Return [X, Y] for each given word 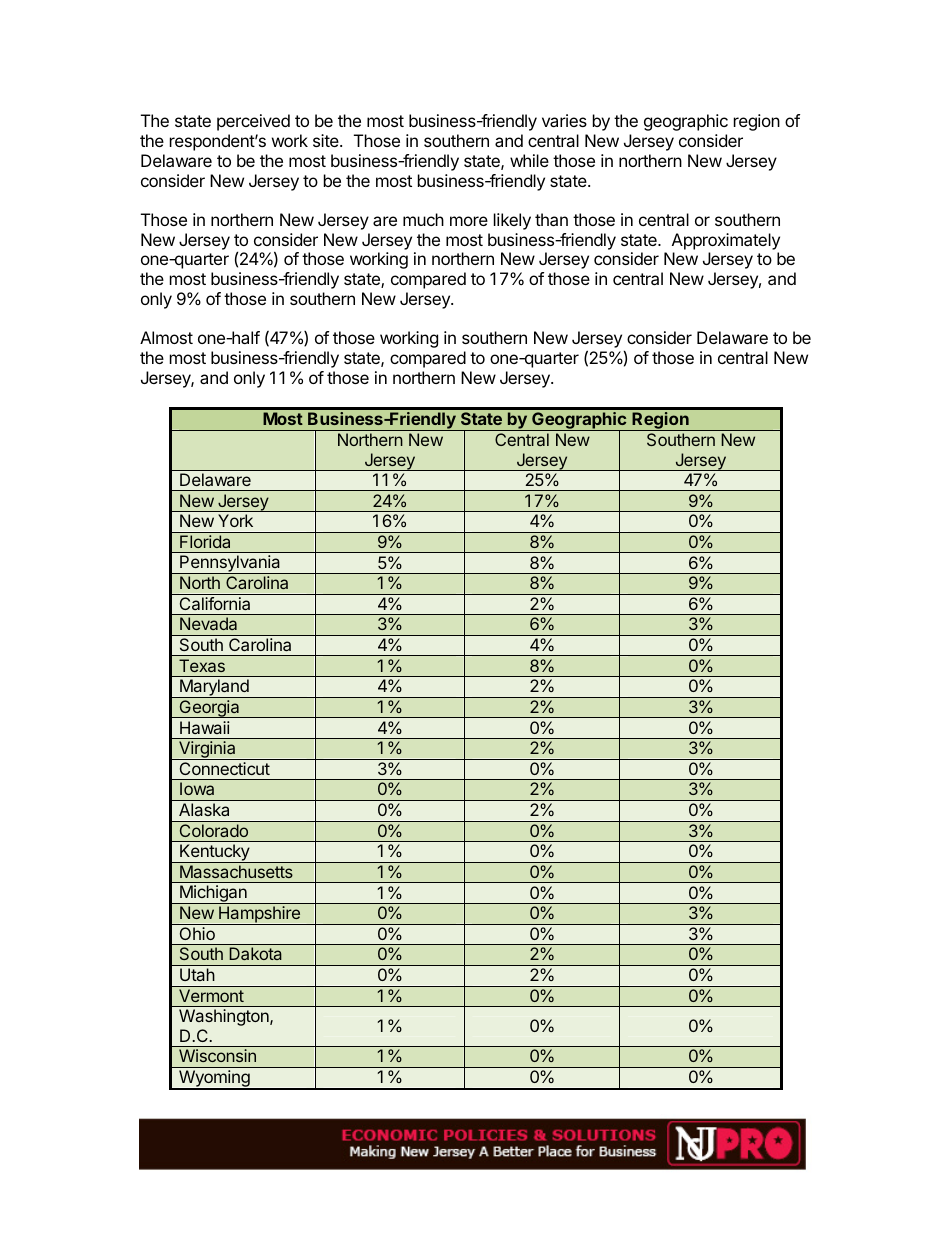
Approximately [726, 241]
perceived [253, 122]
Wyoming [214, 1080]
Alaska [204, 809]
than [551, 219]
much [423, 219]
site [327, 140]
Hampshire [259, 915]
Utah [197, 974]
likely [512, 221]
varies [564, 120]
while [529, 160]
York [235, 520]
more [469, 221]
